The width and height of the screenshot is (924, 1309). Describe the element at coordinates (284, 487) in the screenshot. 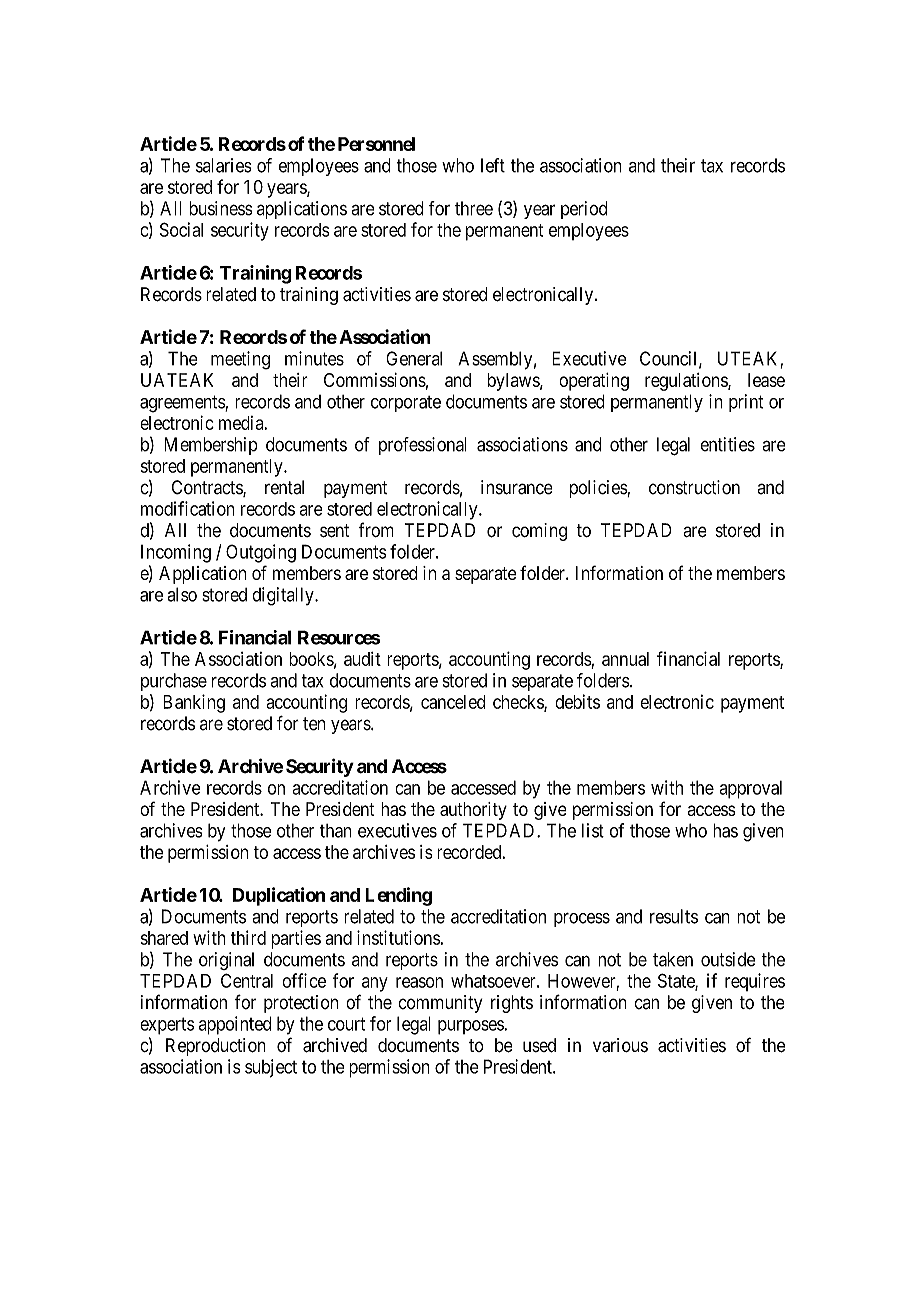

I see `rental` at that location.
